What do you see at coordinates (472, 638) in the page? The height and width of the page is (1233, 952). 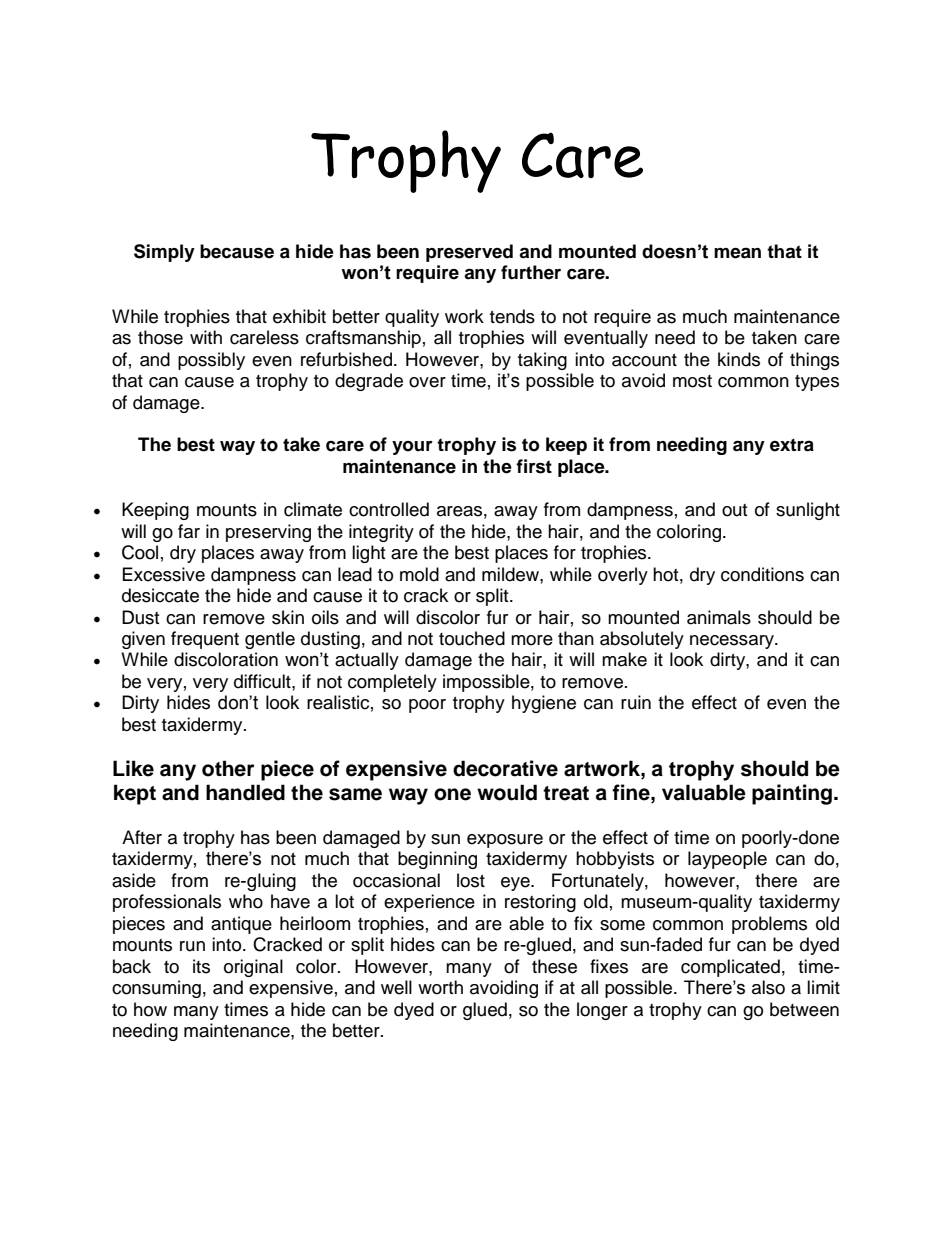 I see `touched` at bounding box center [472, 638].
